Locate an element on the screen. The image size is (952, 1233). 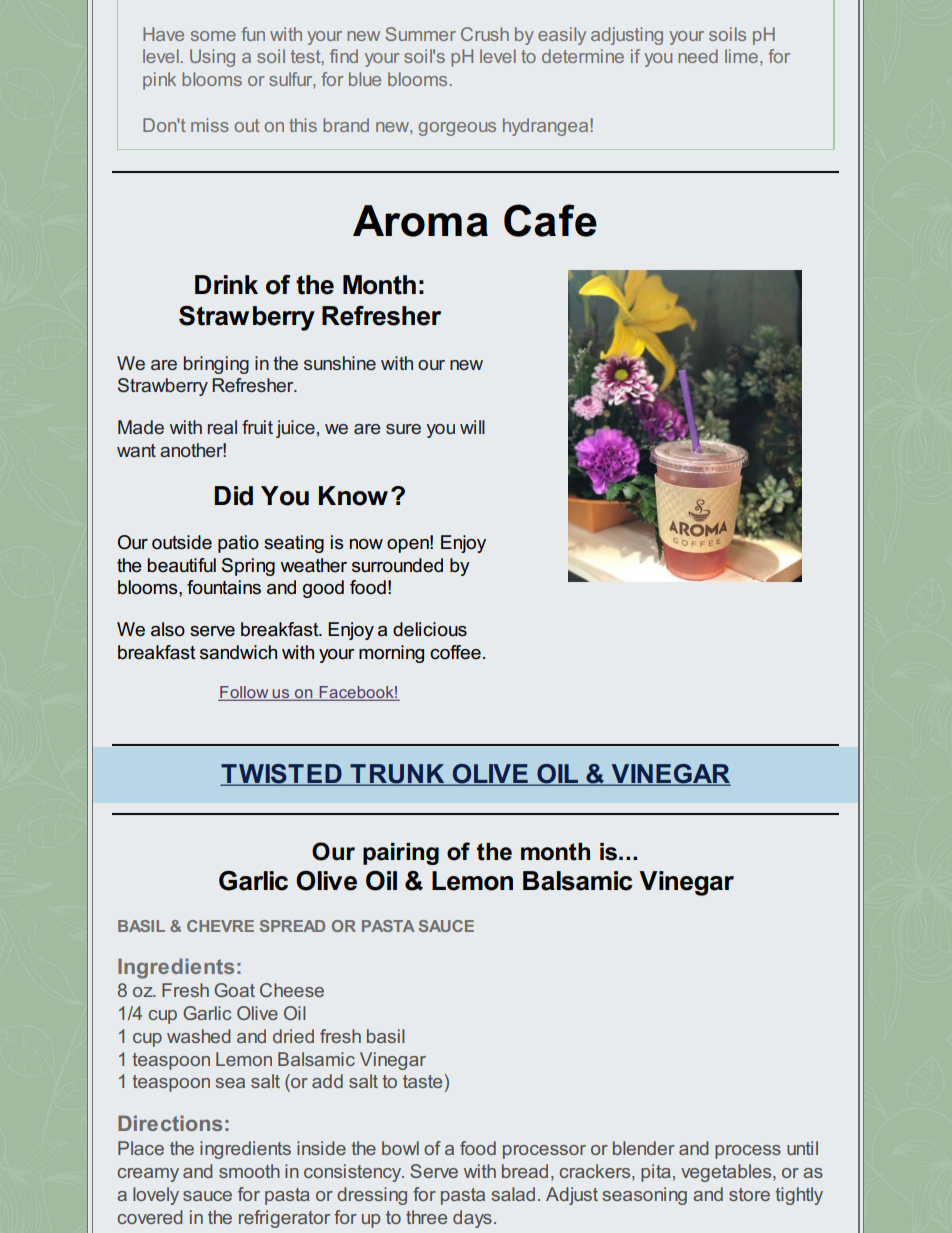
Crush is located at coordinates (485, 34).
